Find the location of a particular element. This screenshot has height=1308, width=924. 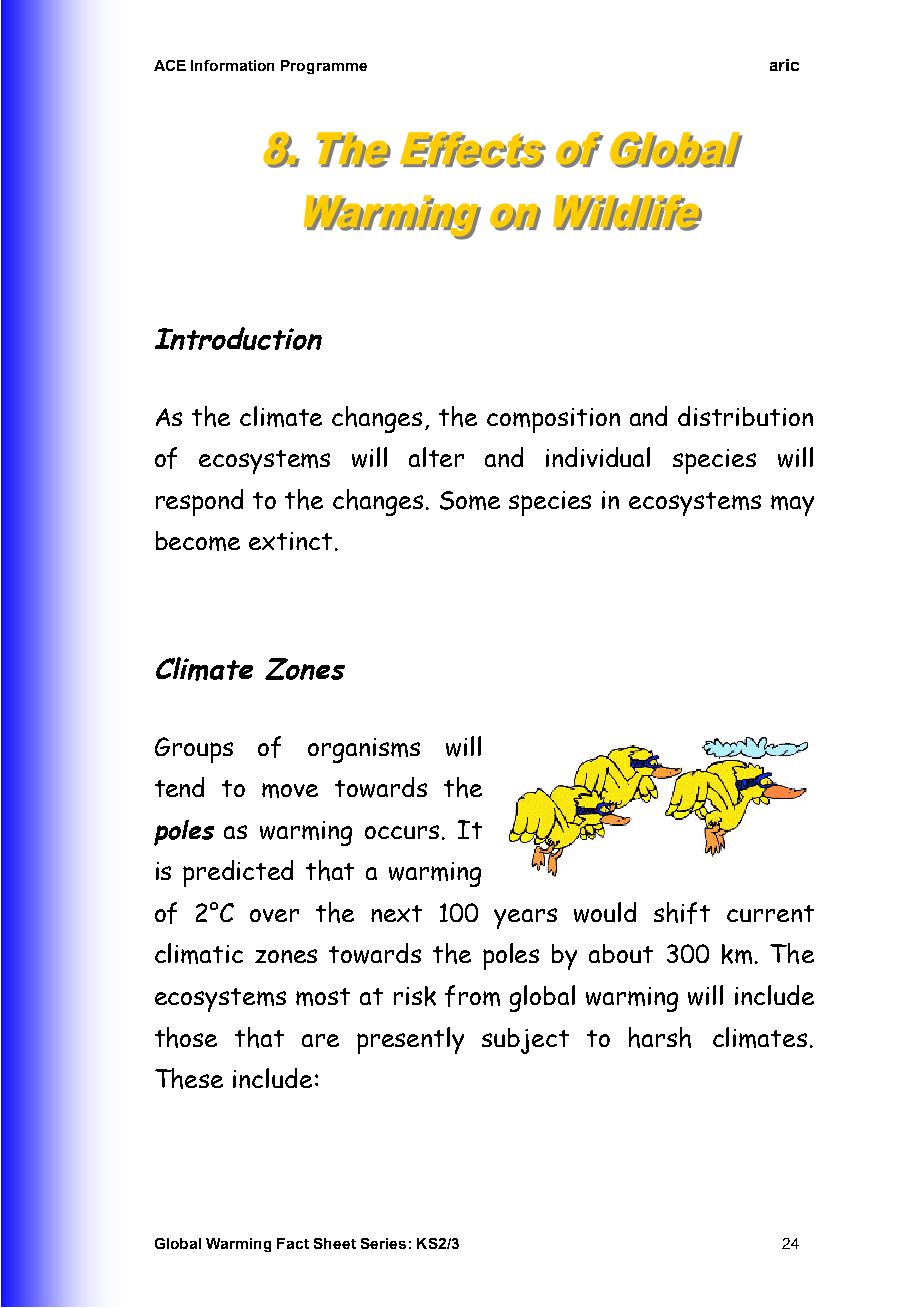

organisms is located at coordinates (364, 750).
